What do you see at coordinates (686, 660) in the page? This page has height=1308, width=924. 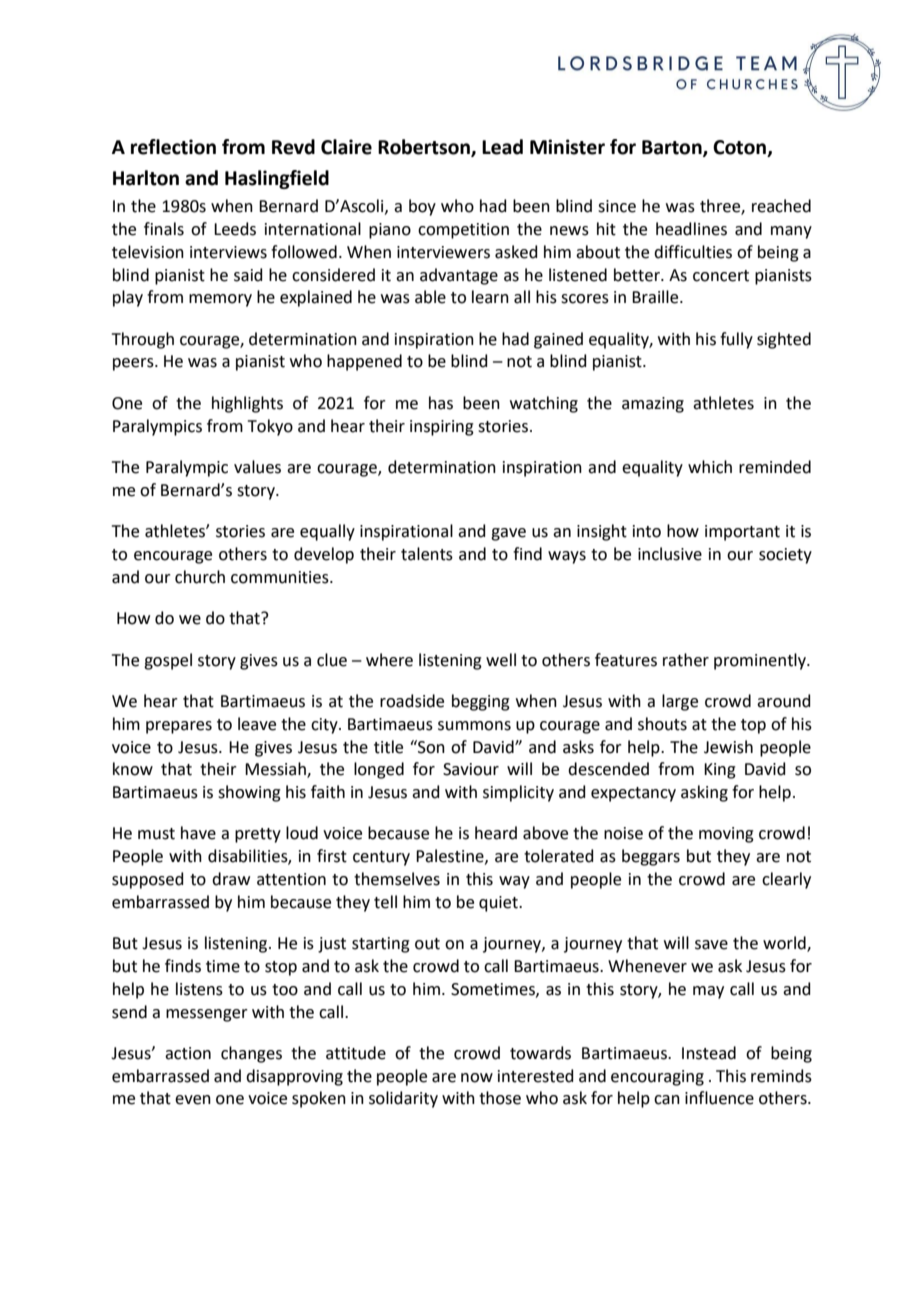 I see `rather` at bounding box center [686, 660].
